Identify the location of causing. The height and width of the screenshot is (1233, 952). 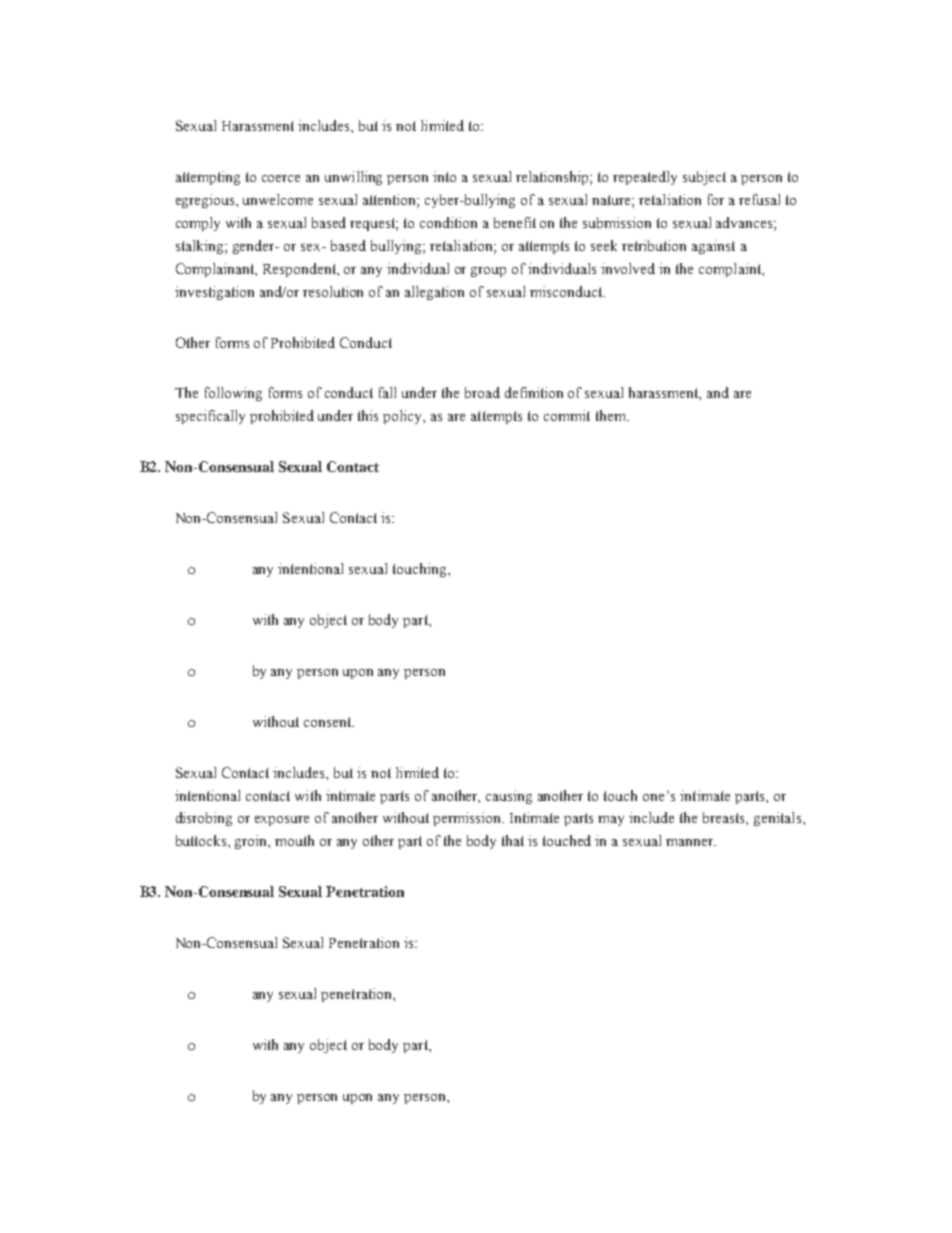
(509, 797).
